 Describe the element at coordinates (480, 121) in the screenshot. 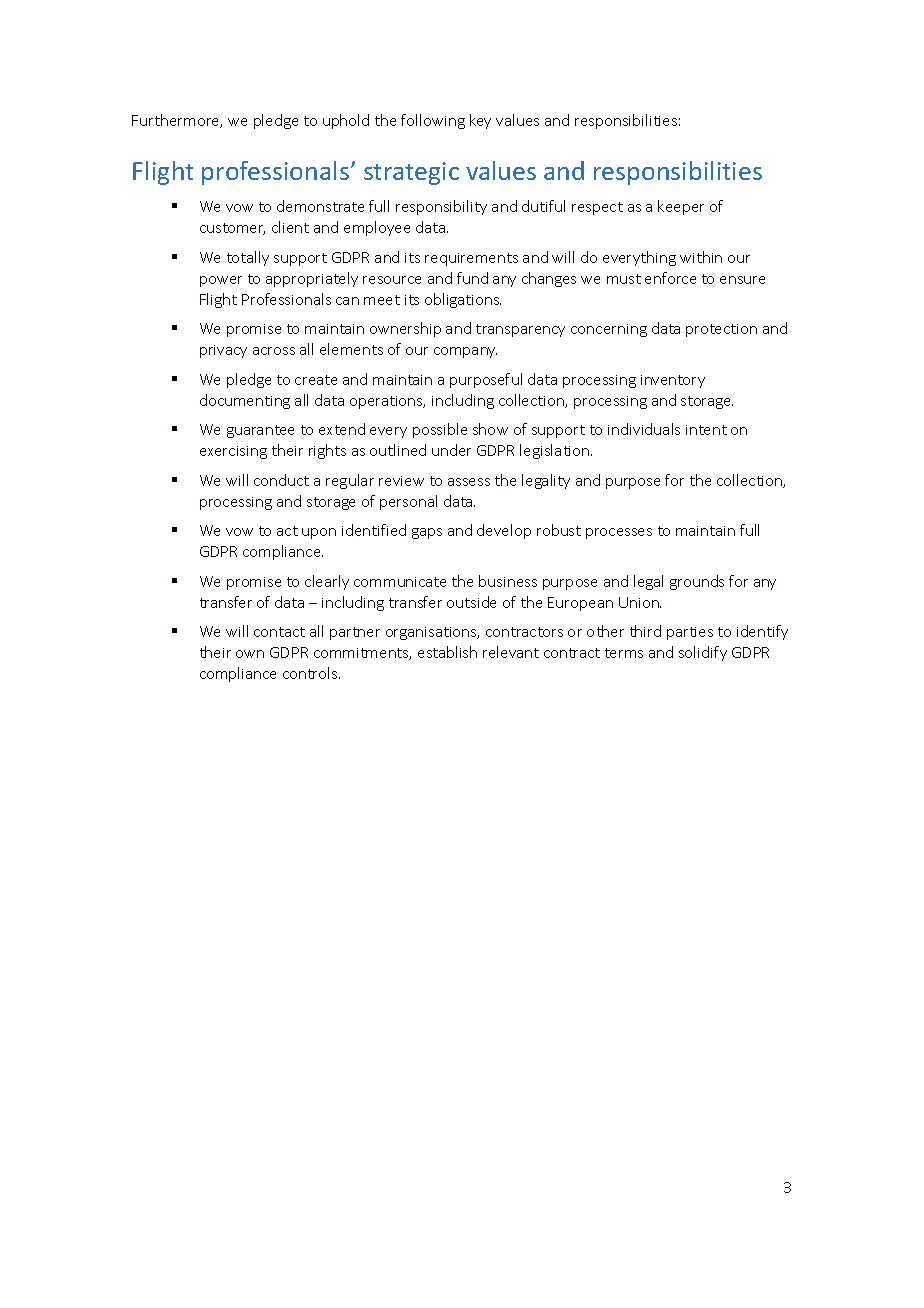

I see `key` at that location.
